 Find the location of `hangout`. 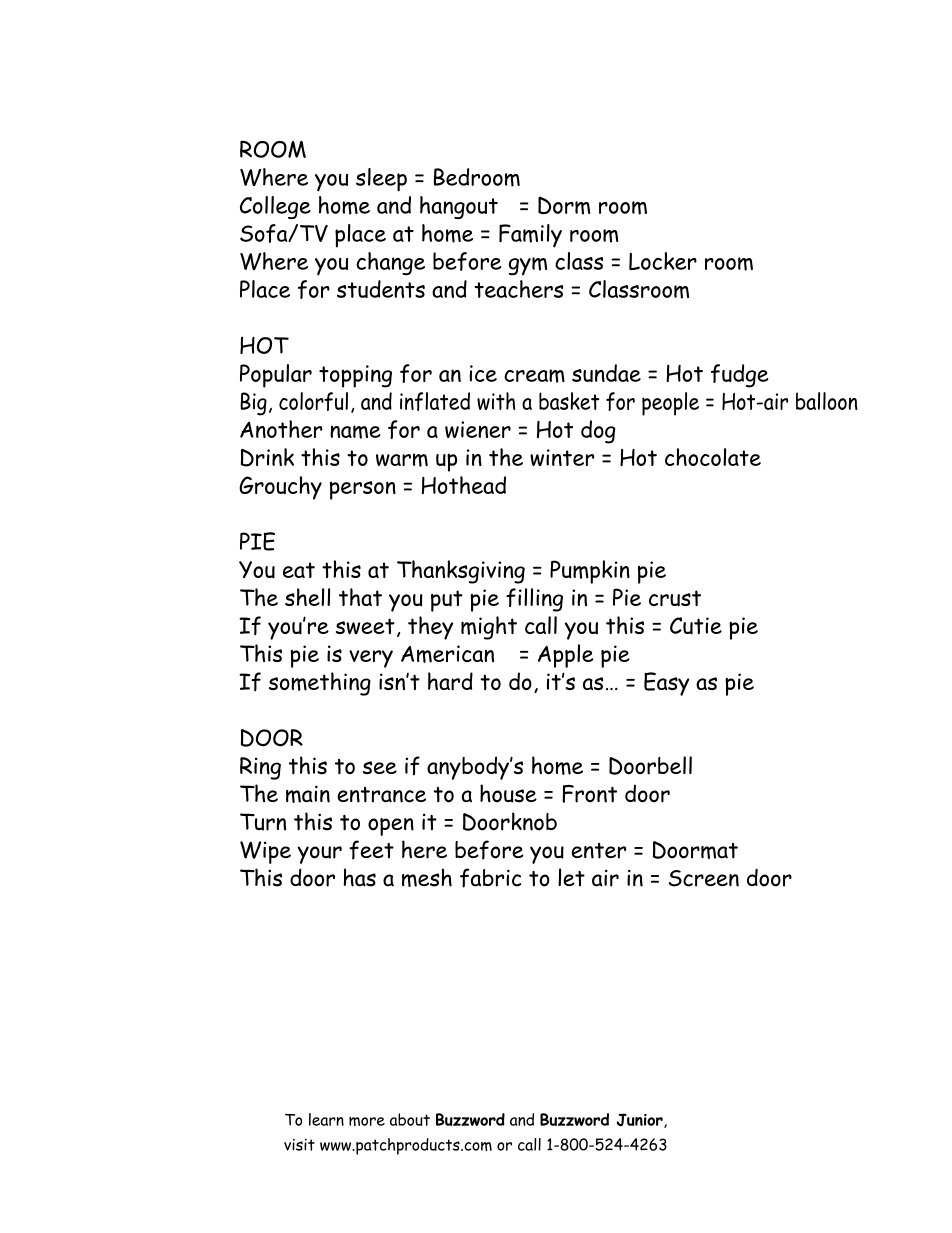

hangout is located at coordinates (459, 207).
